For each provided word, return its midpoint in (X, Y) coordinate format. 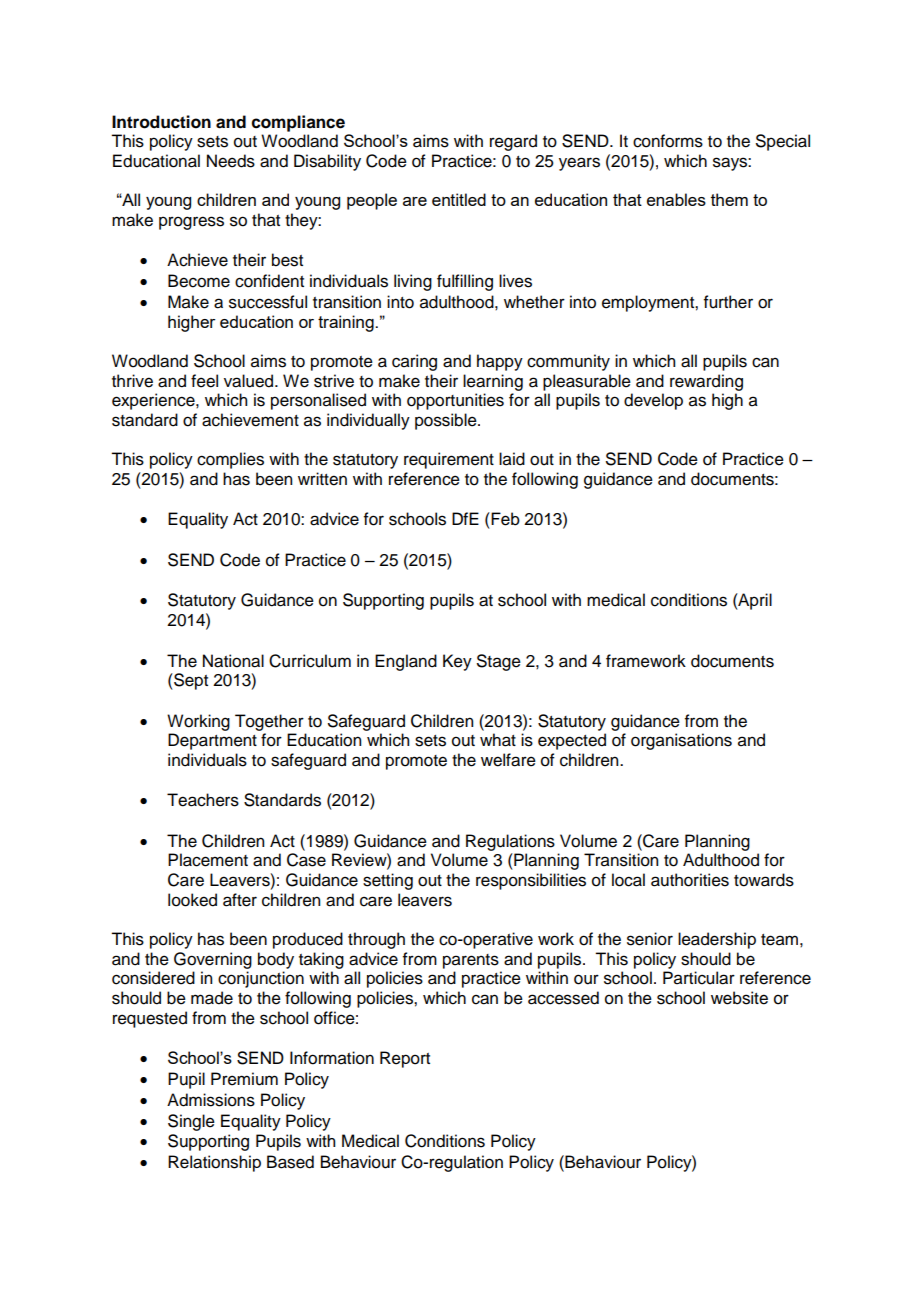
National (233, 661)
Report (405, 1059)
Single (191, 1122)
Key (457, 662)
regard (513, 142)
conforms (668, 141)
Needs (231, 161)
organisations (681, 741)
